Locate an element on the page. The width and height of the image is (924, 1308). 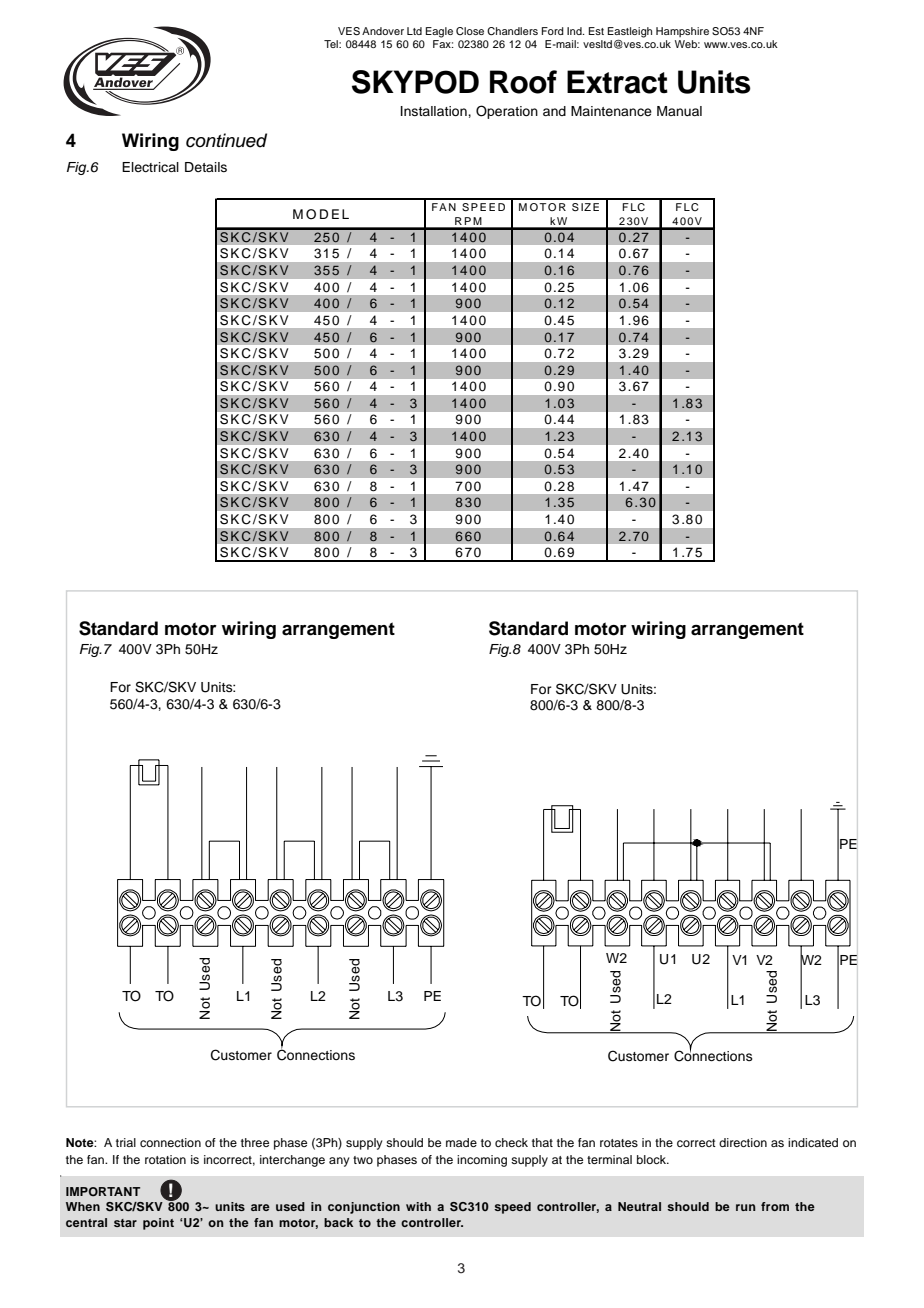
rotation is located at coordinates (165, 1159).
